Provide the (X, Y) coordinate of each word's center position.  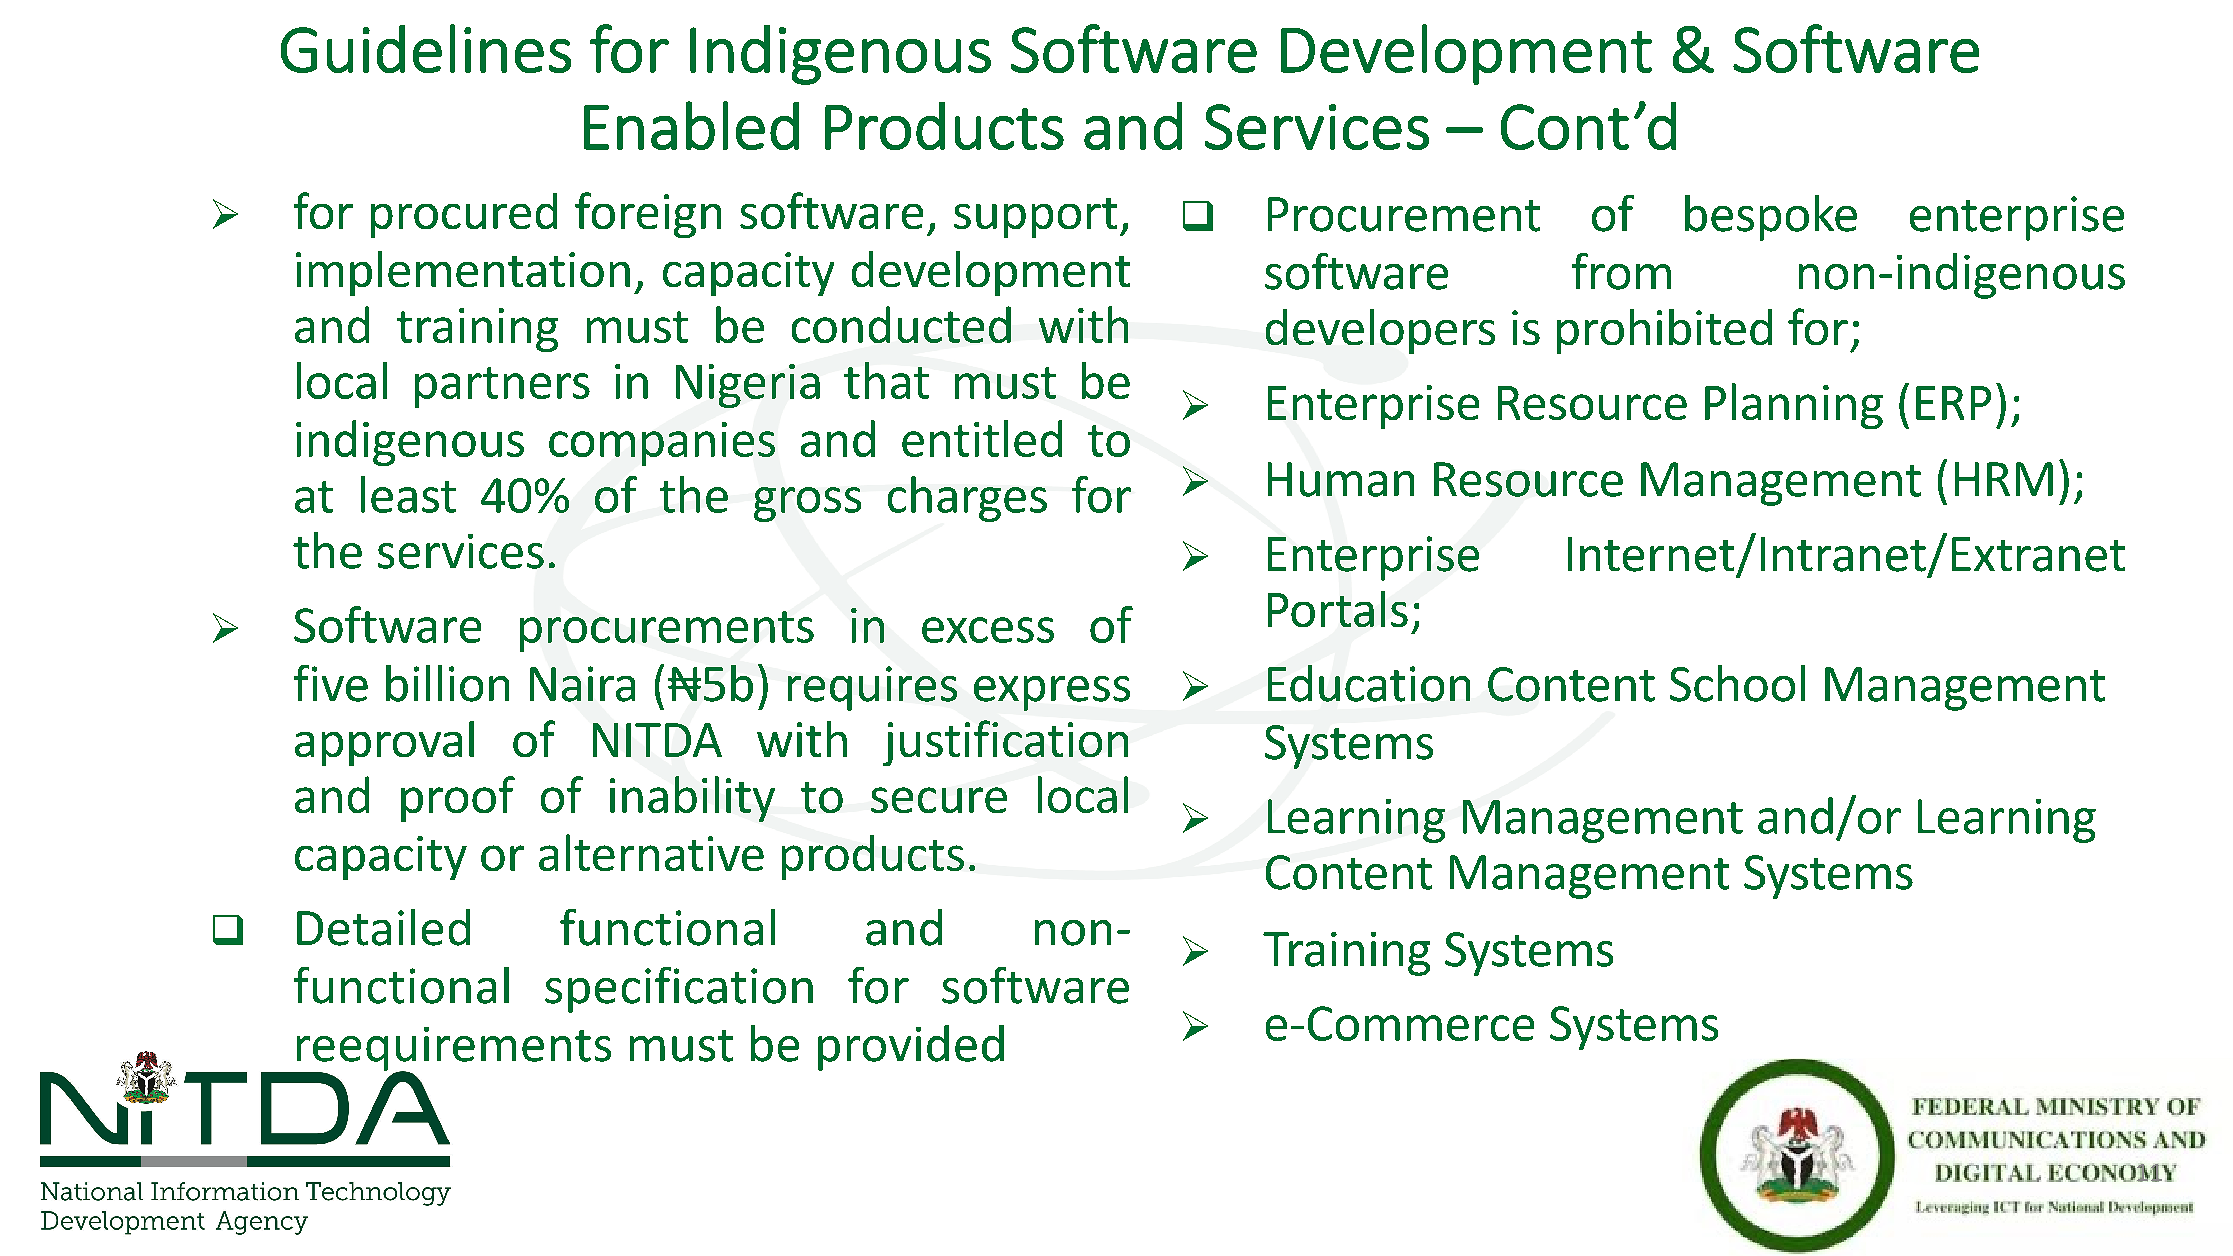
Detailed (383, 927)
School (1737, 683)
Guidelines (426, 48)
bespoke (1771, 218)
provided (911, 1048)
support (1035, 218)
